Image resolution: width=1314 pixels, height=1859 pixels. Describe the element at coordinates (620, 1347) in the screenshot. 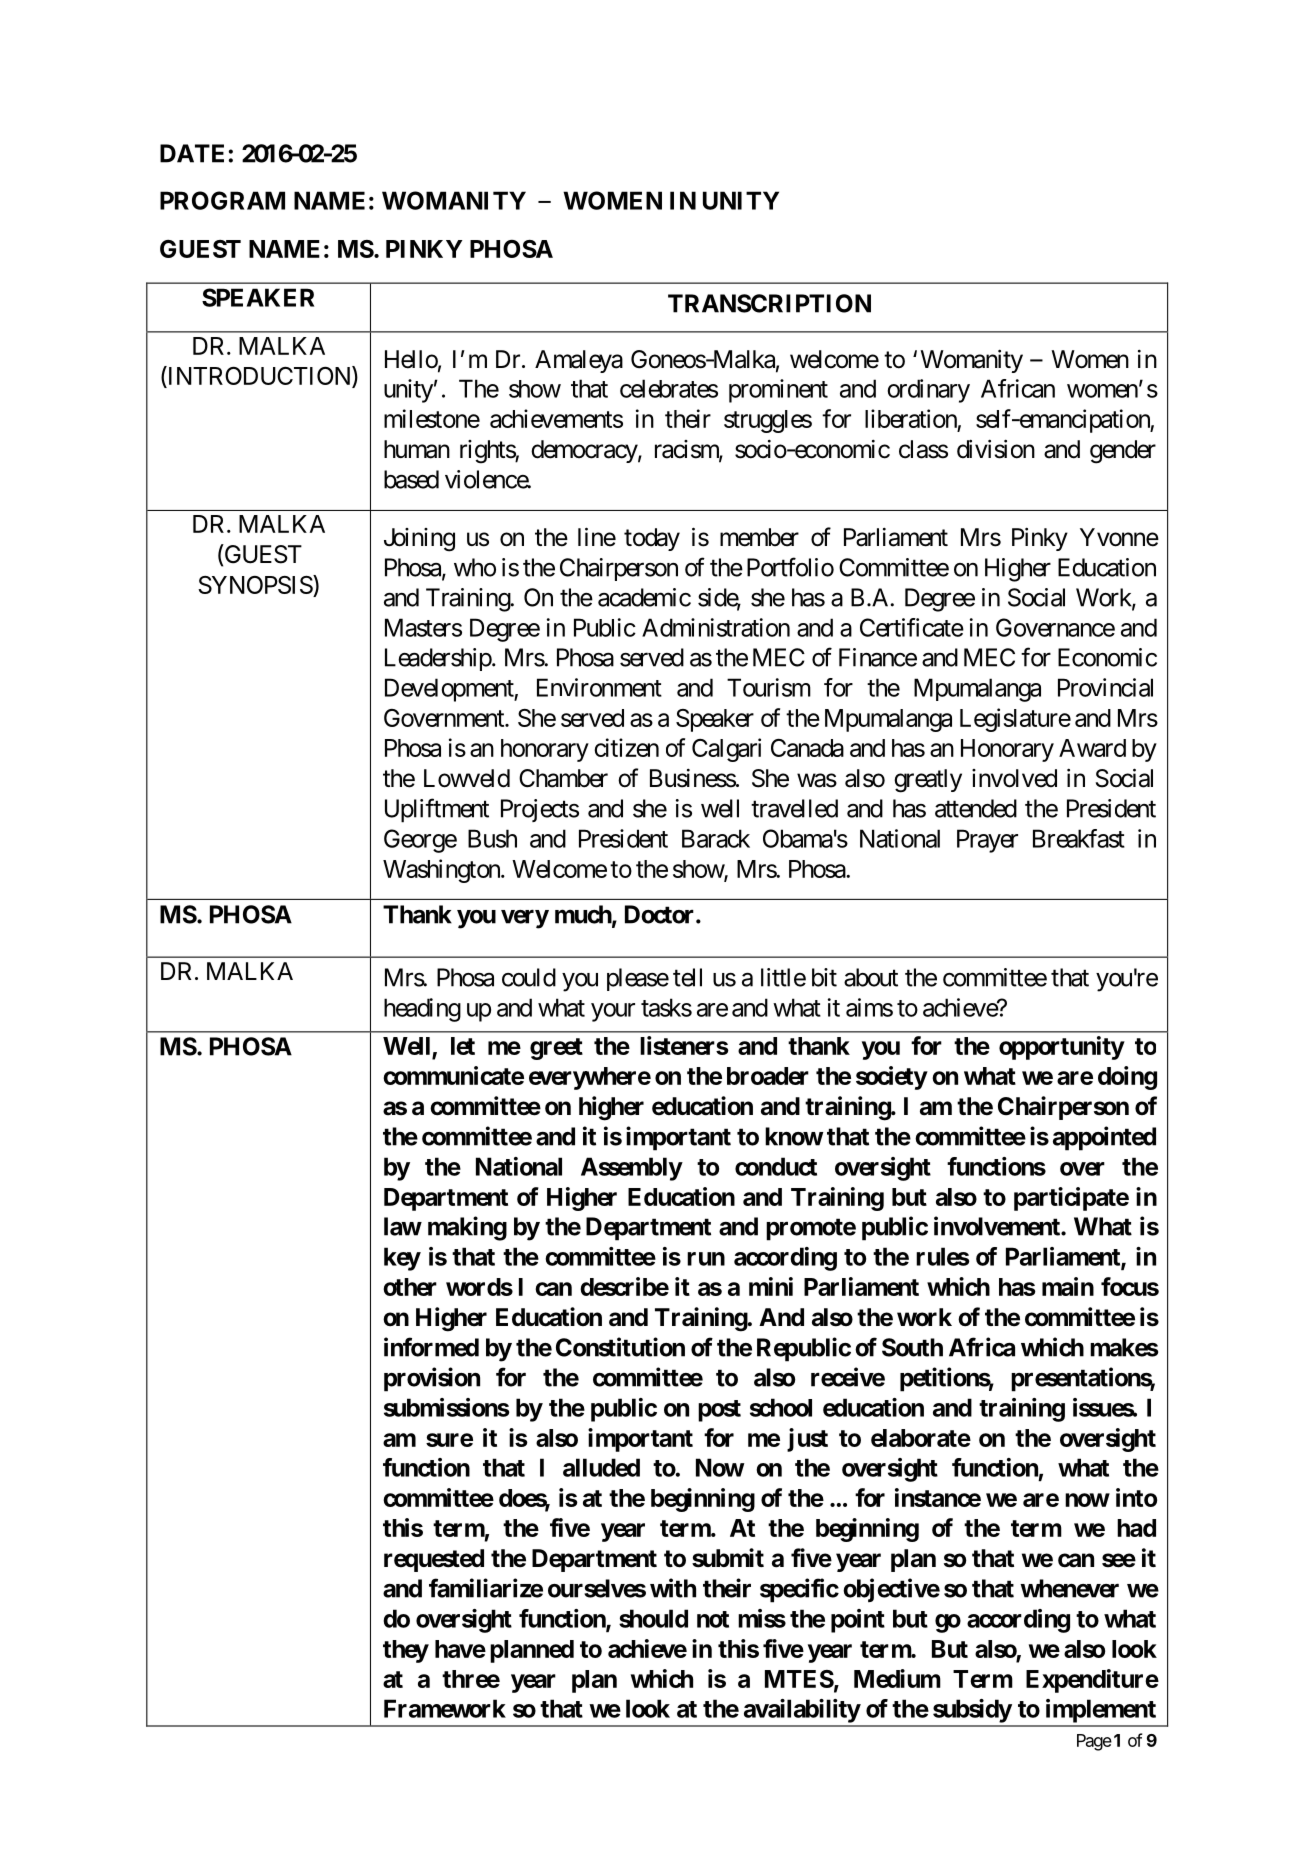

I see `Constitution` at that location.
